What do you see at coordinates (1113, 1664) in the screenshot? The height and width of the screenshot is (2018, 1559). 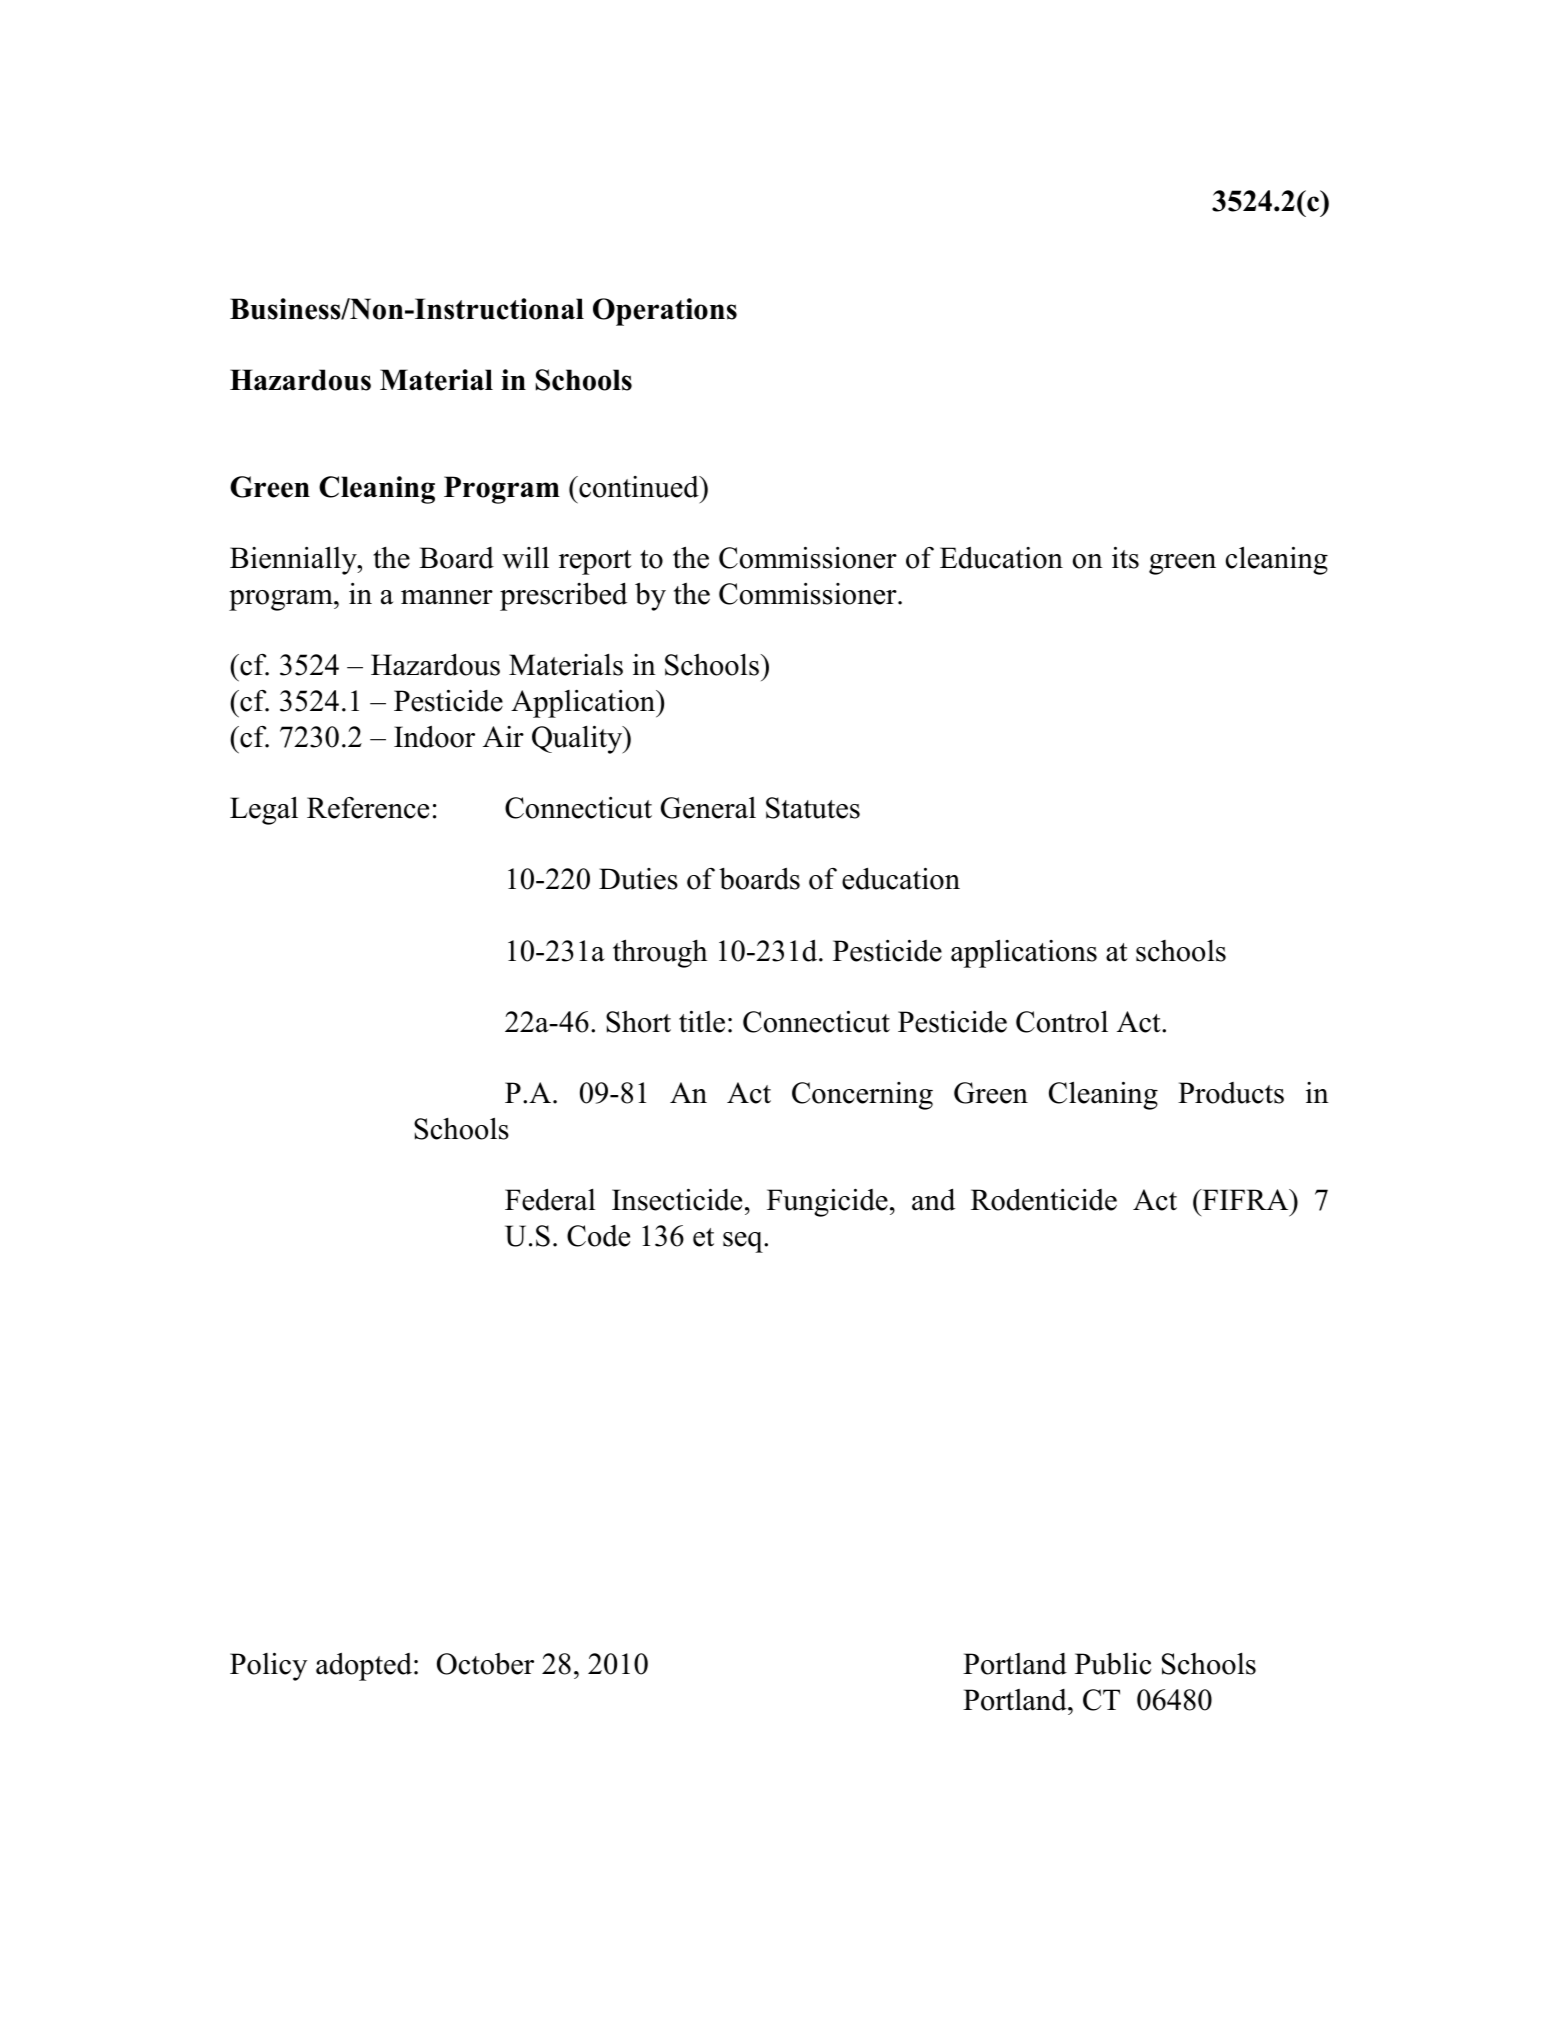 I see `Public` at bounding box center [1113, 1664].
